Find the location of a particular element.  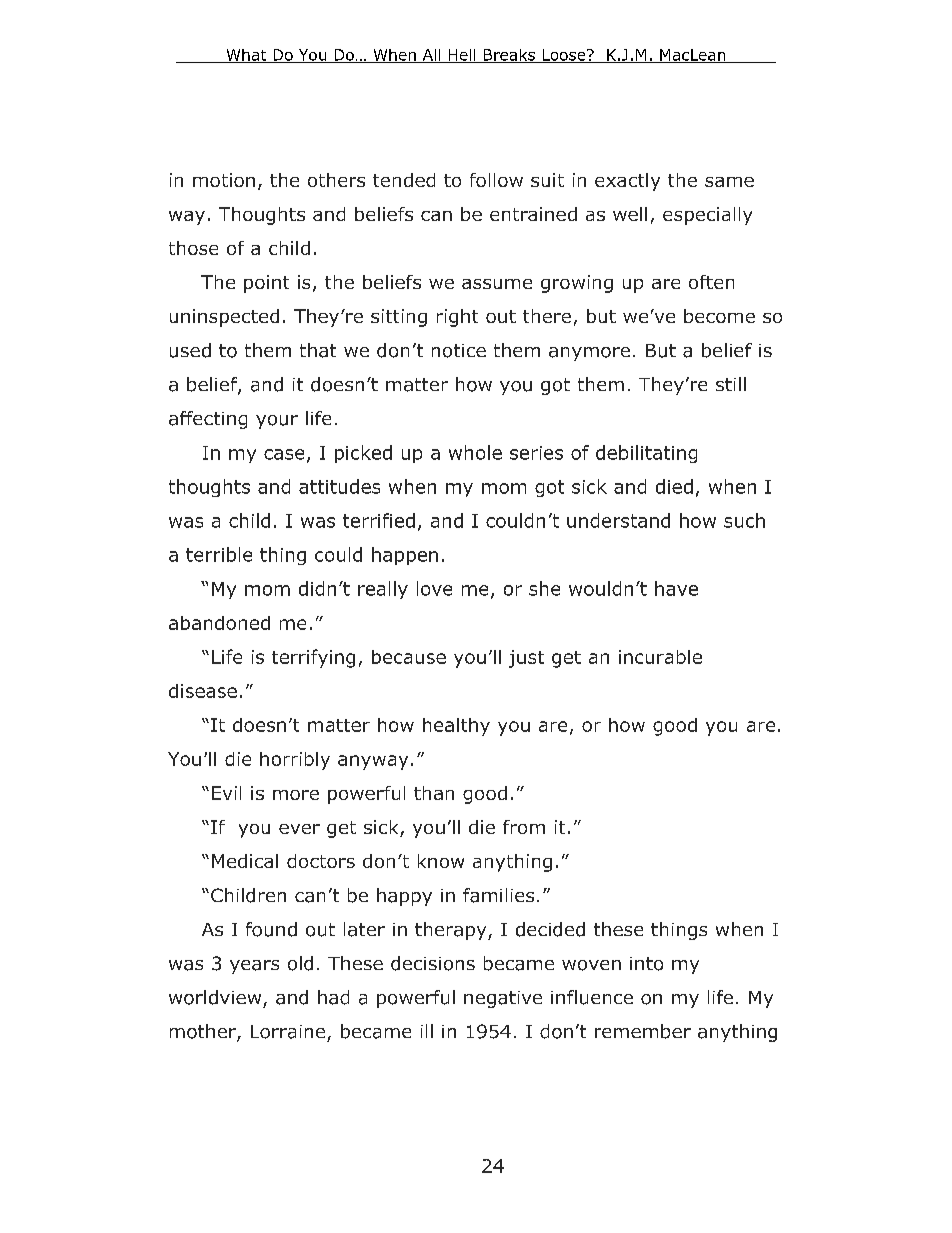

have is located at coordinates (676, 588).
